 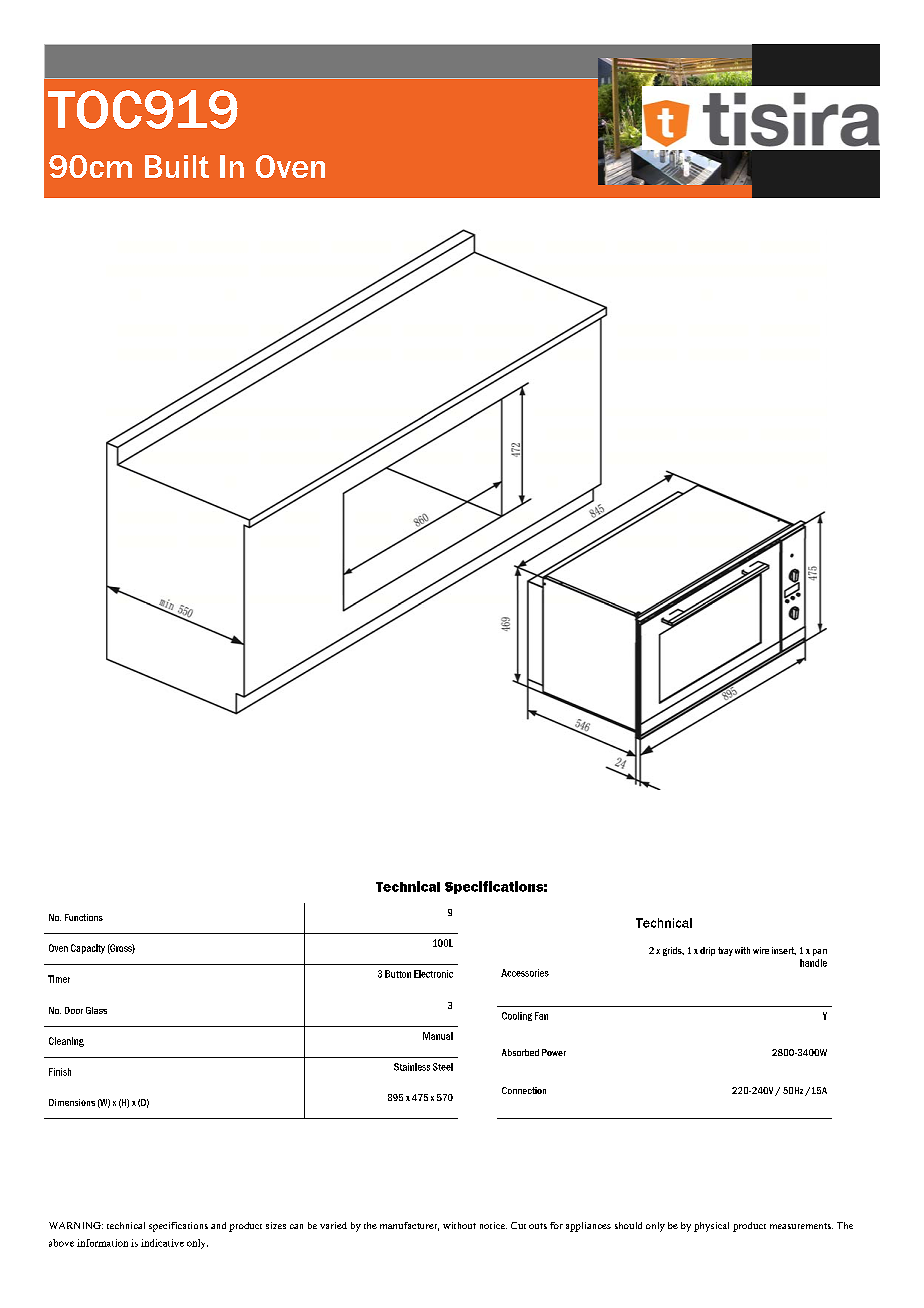 I want to click on Electronic, so click(x=433, y=974).
